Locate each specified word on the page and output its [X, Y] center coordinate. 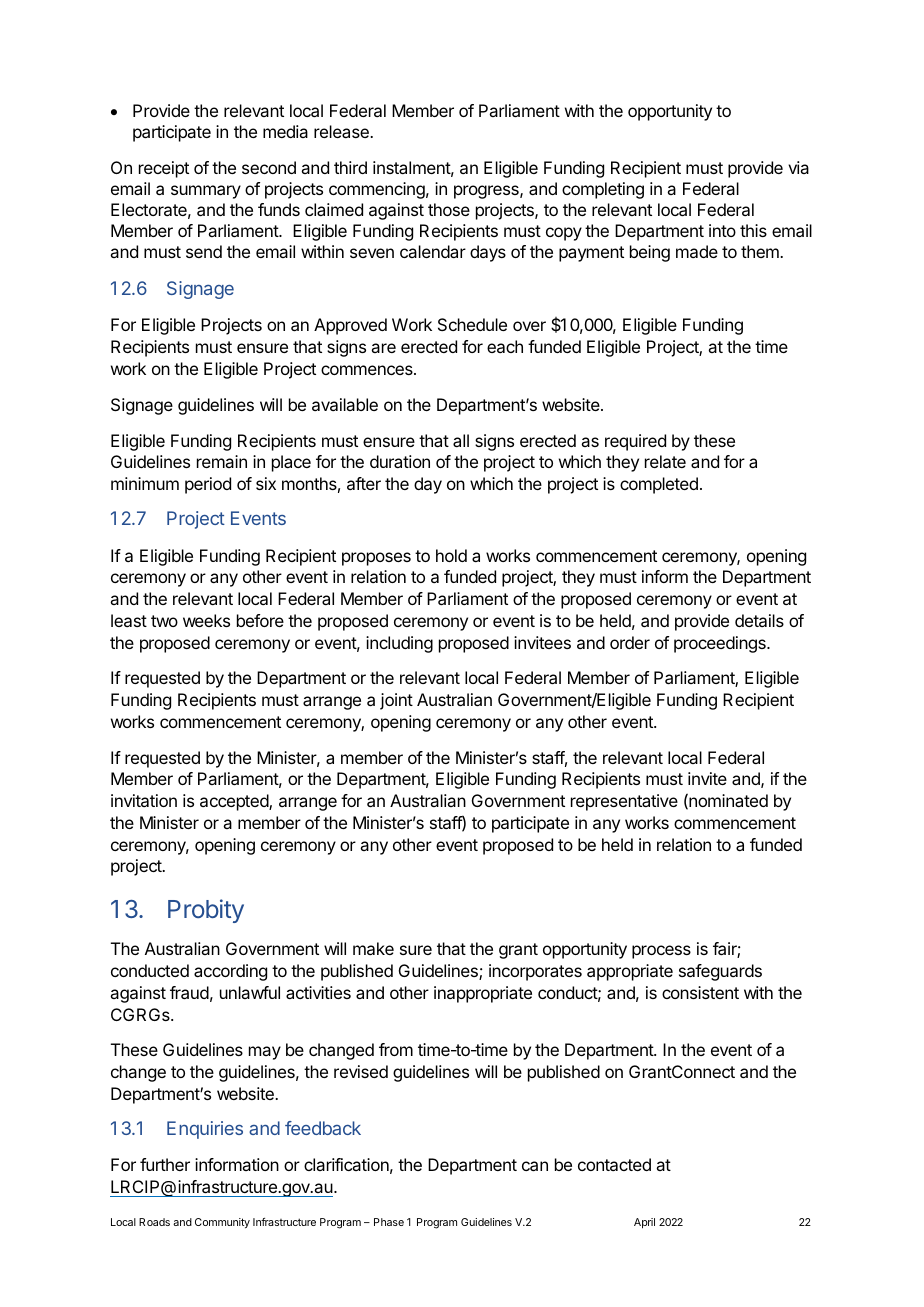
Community [222, 1223]
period [208, 485]
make [373, 948]
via [798, 167]
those [449, 209]
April [644, 1223]
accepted [235, 802]
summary [206, 192]
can [535, 1166]
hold [451, 555]
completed [659, 485]
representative [624, 802]
